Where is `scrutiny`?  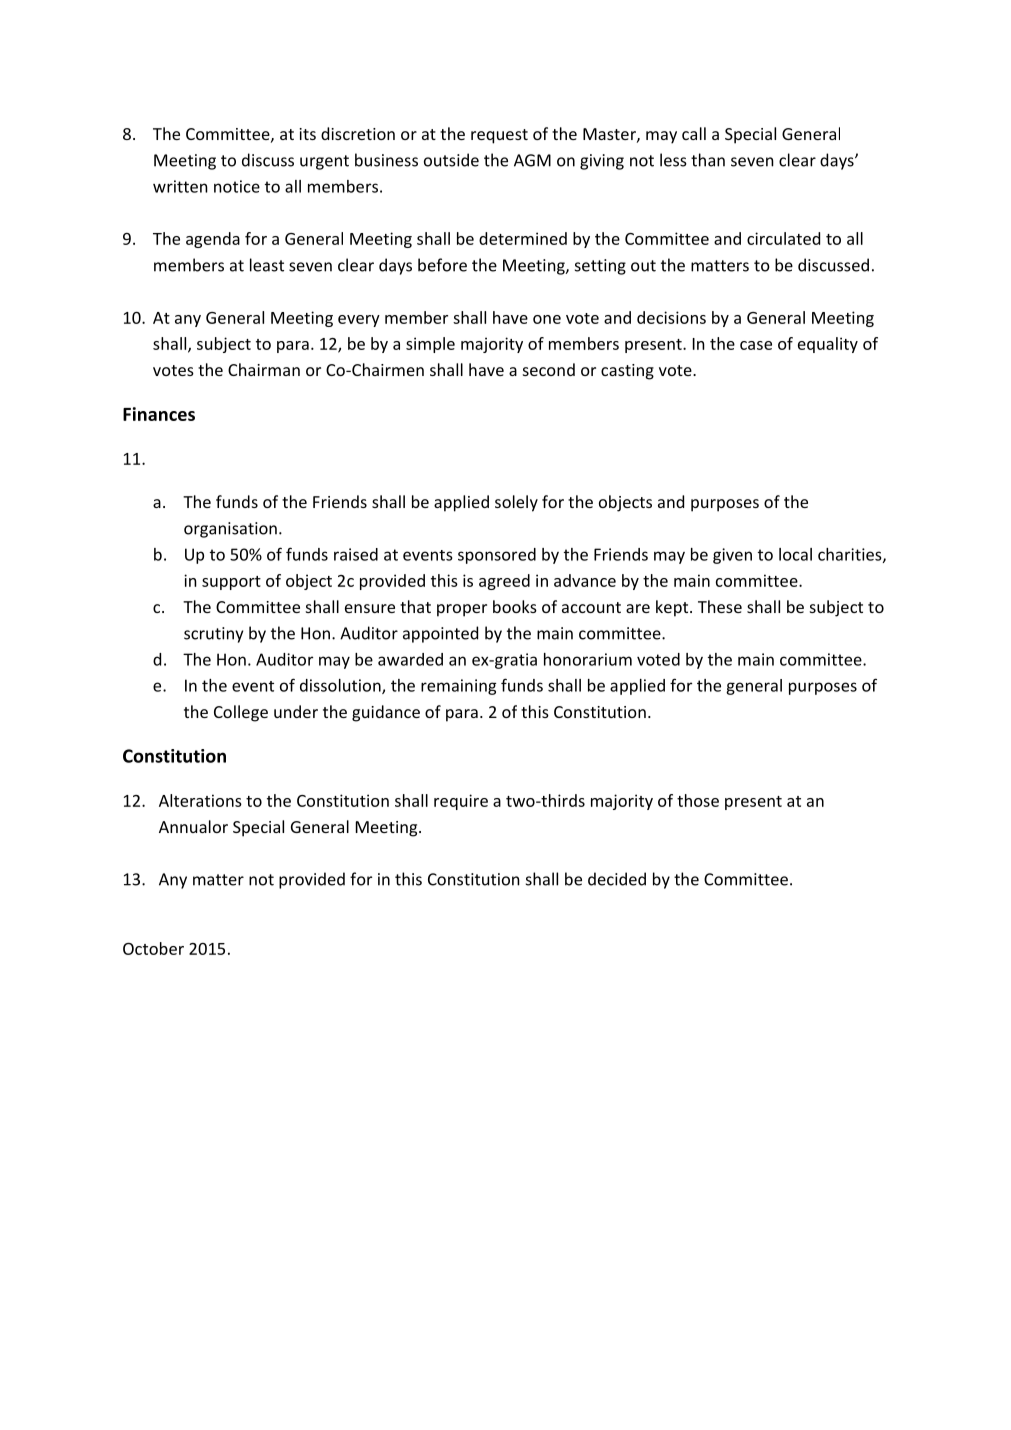
scrutiny is located at coordinates (213, 635).
